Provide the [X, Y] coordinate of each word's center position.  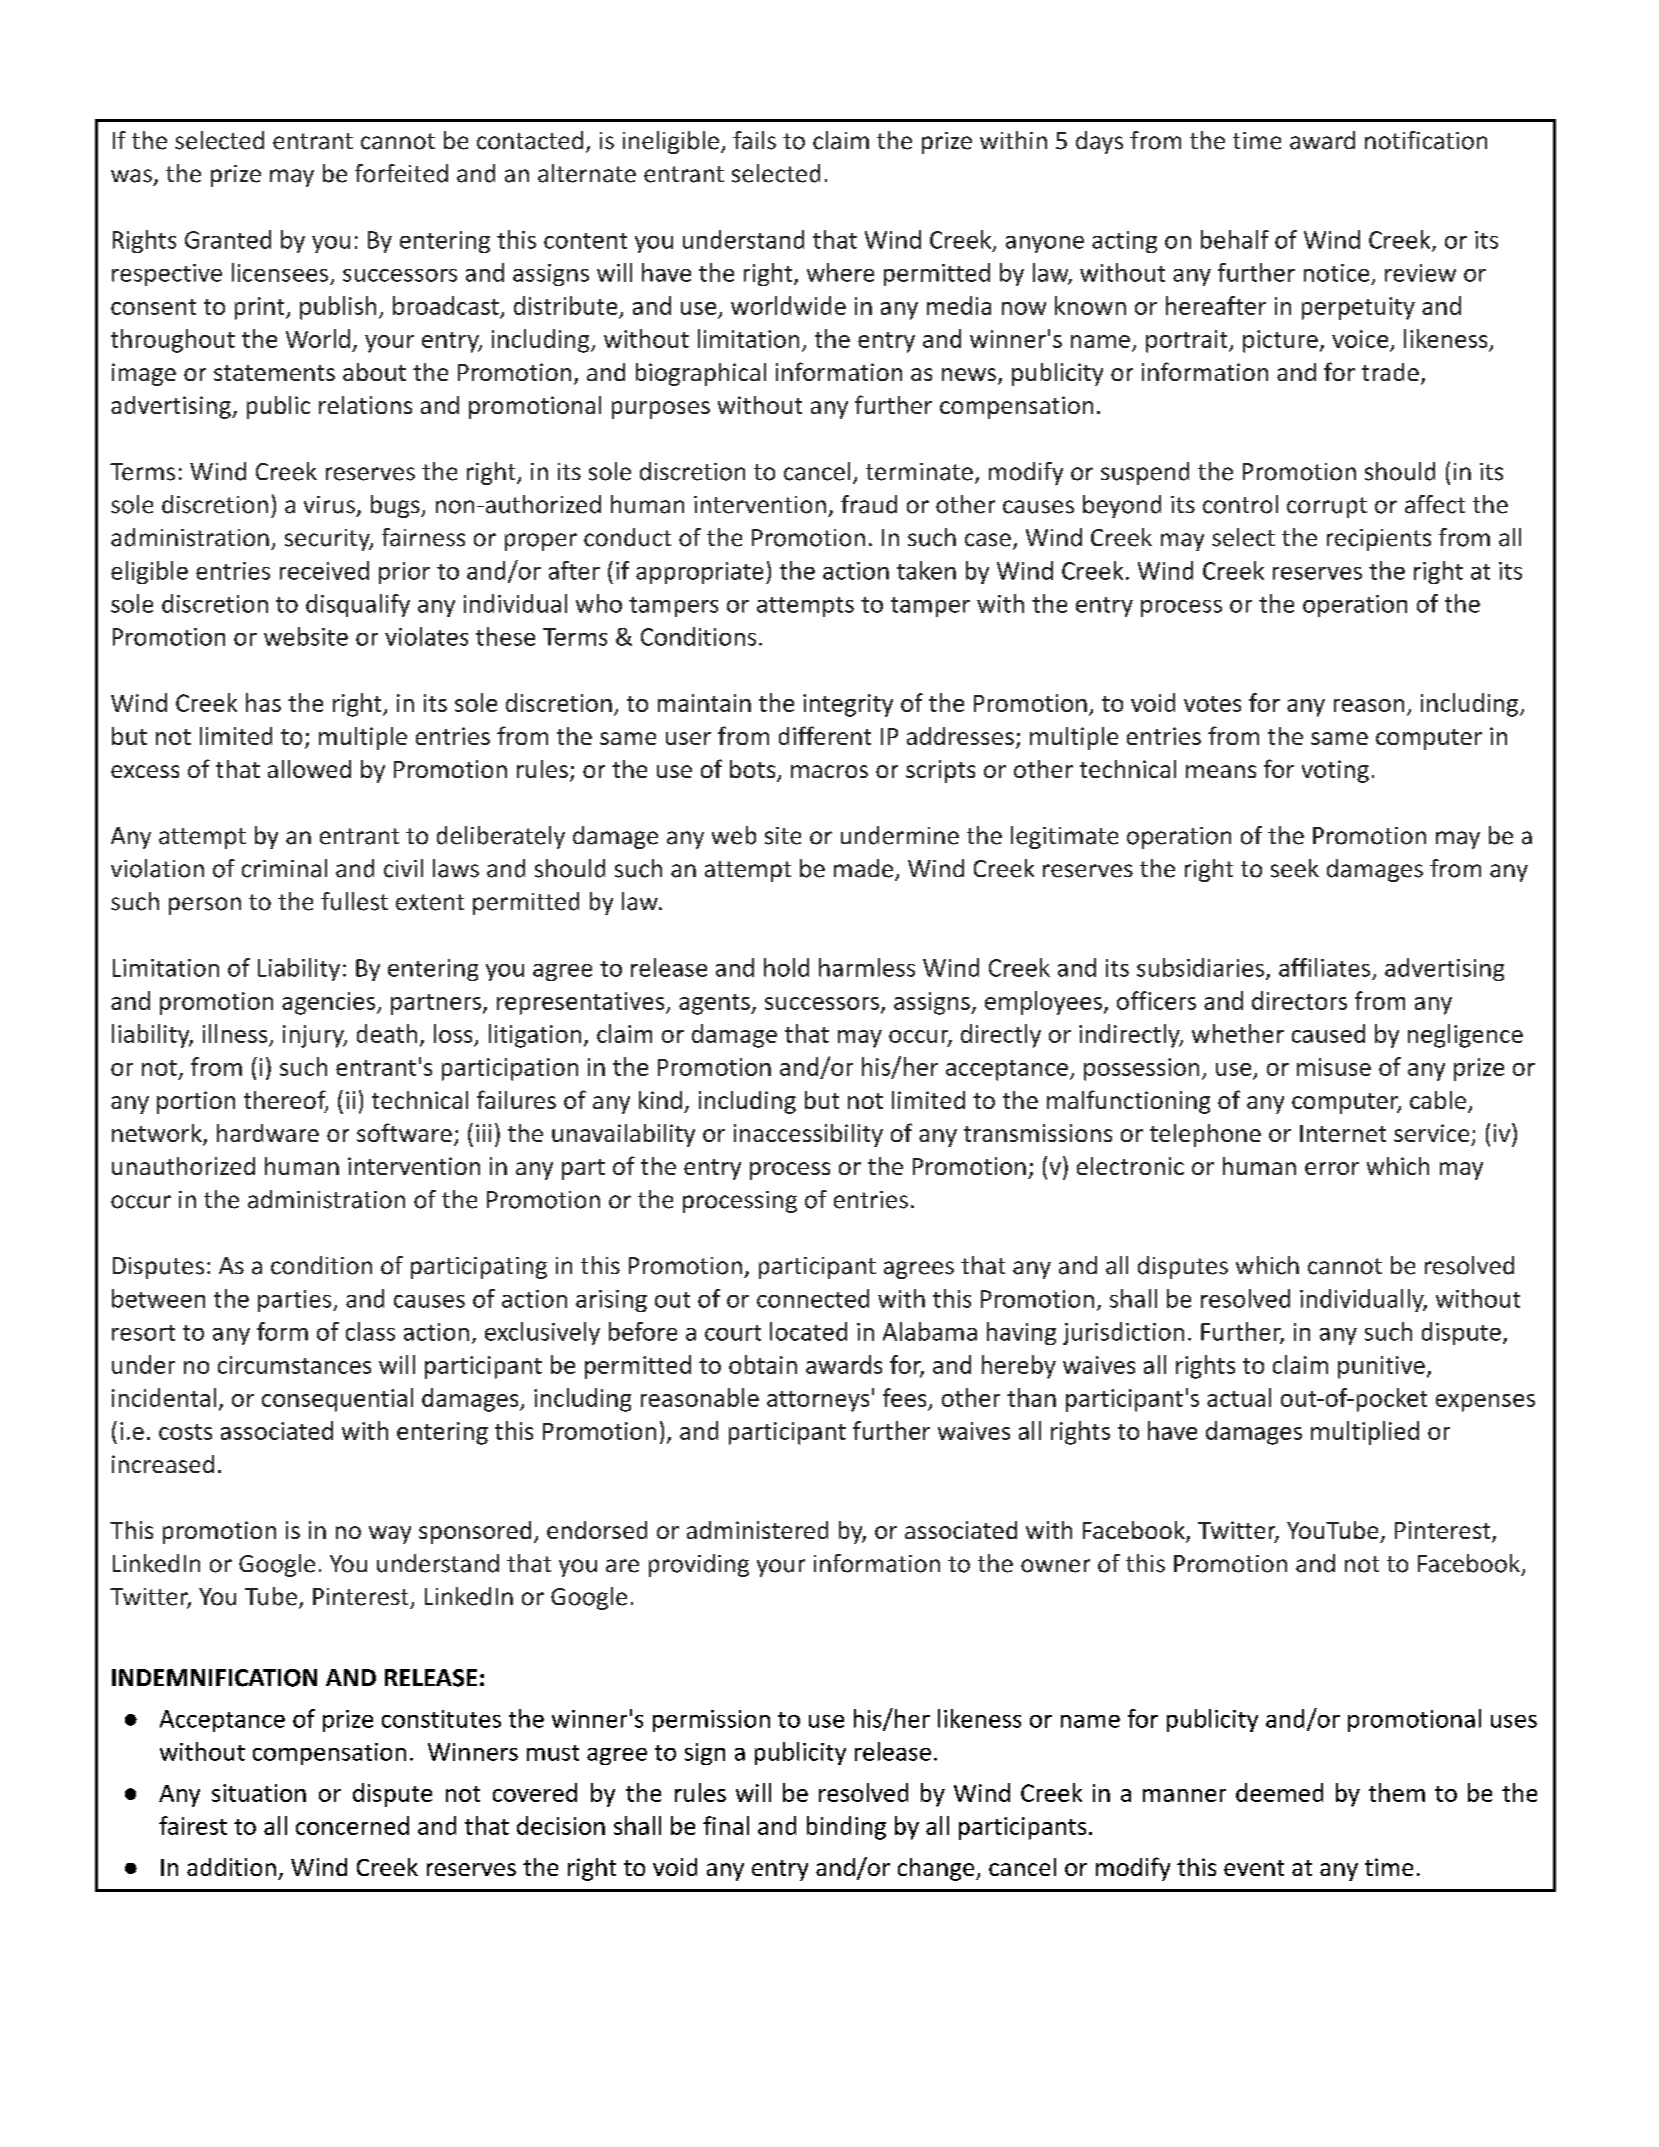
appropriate [699, 573]
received [324, 570]
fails [754, 140]
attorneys [818, 1401]
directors [1299, 1000]
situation [259, 1793]
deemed [1279, 1792]
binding [846, 1828]
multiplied [1365, 1433]
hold [786, 967]
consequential [337, 1400]
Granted [228, 239]
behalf [1235, 239]
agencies [330, 1003]
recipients [1379, 540]
